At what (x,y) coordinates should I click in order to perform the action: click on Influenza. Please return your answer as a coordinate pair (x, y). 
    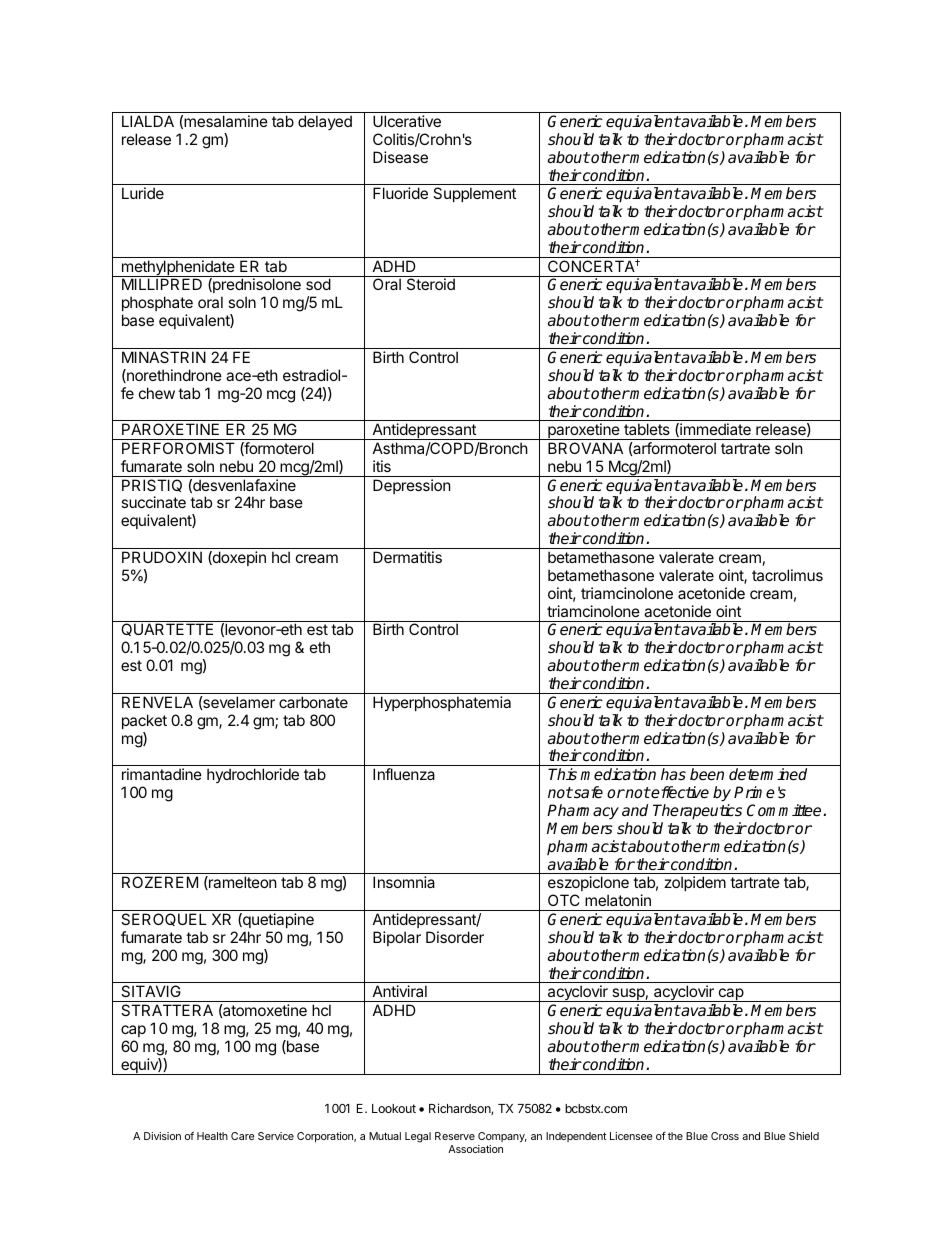
    Looking at the image, I should click on (404, 774).
